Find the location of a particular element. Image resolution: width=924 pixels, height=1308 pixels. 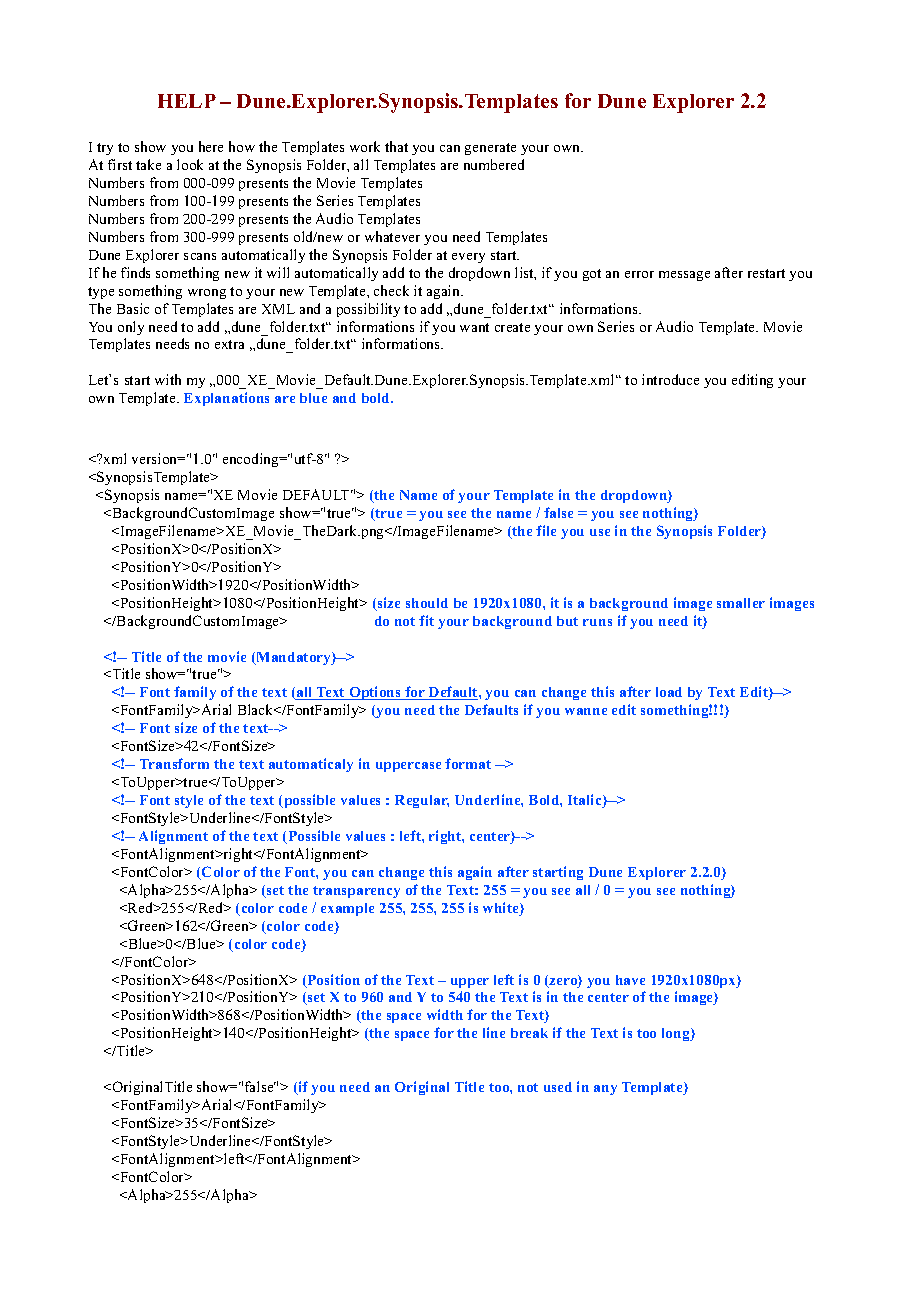

runs is located at coordinates (597, 622).
